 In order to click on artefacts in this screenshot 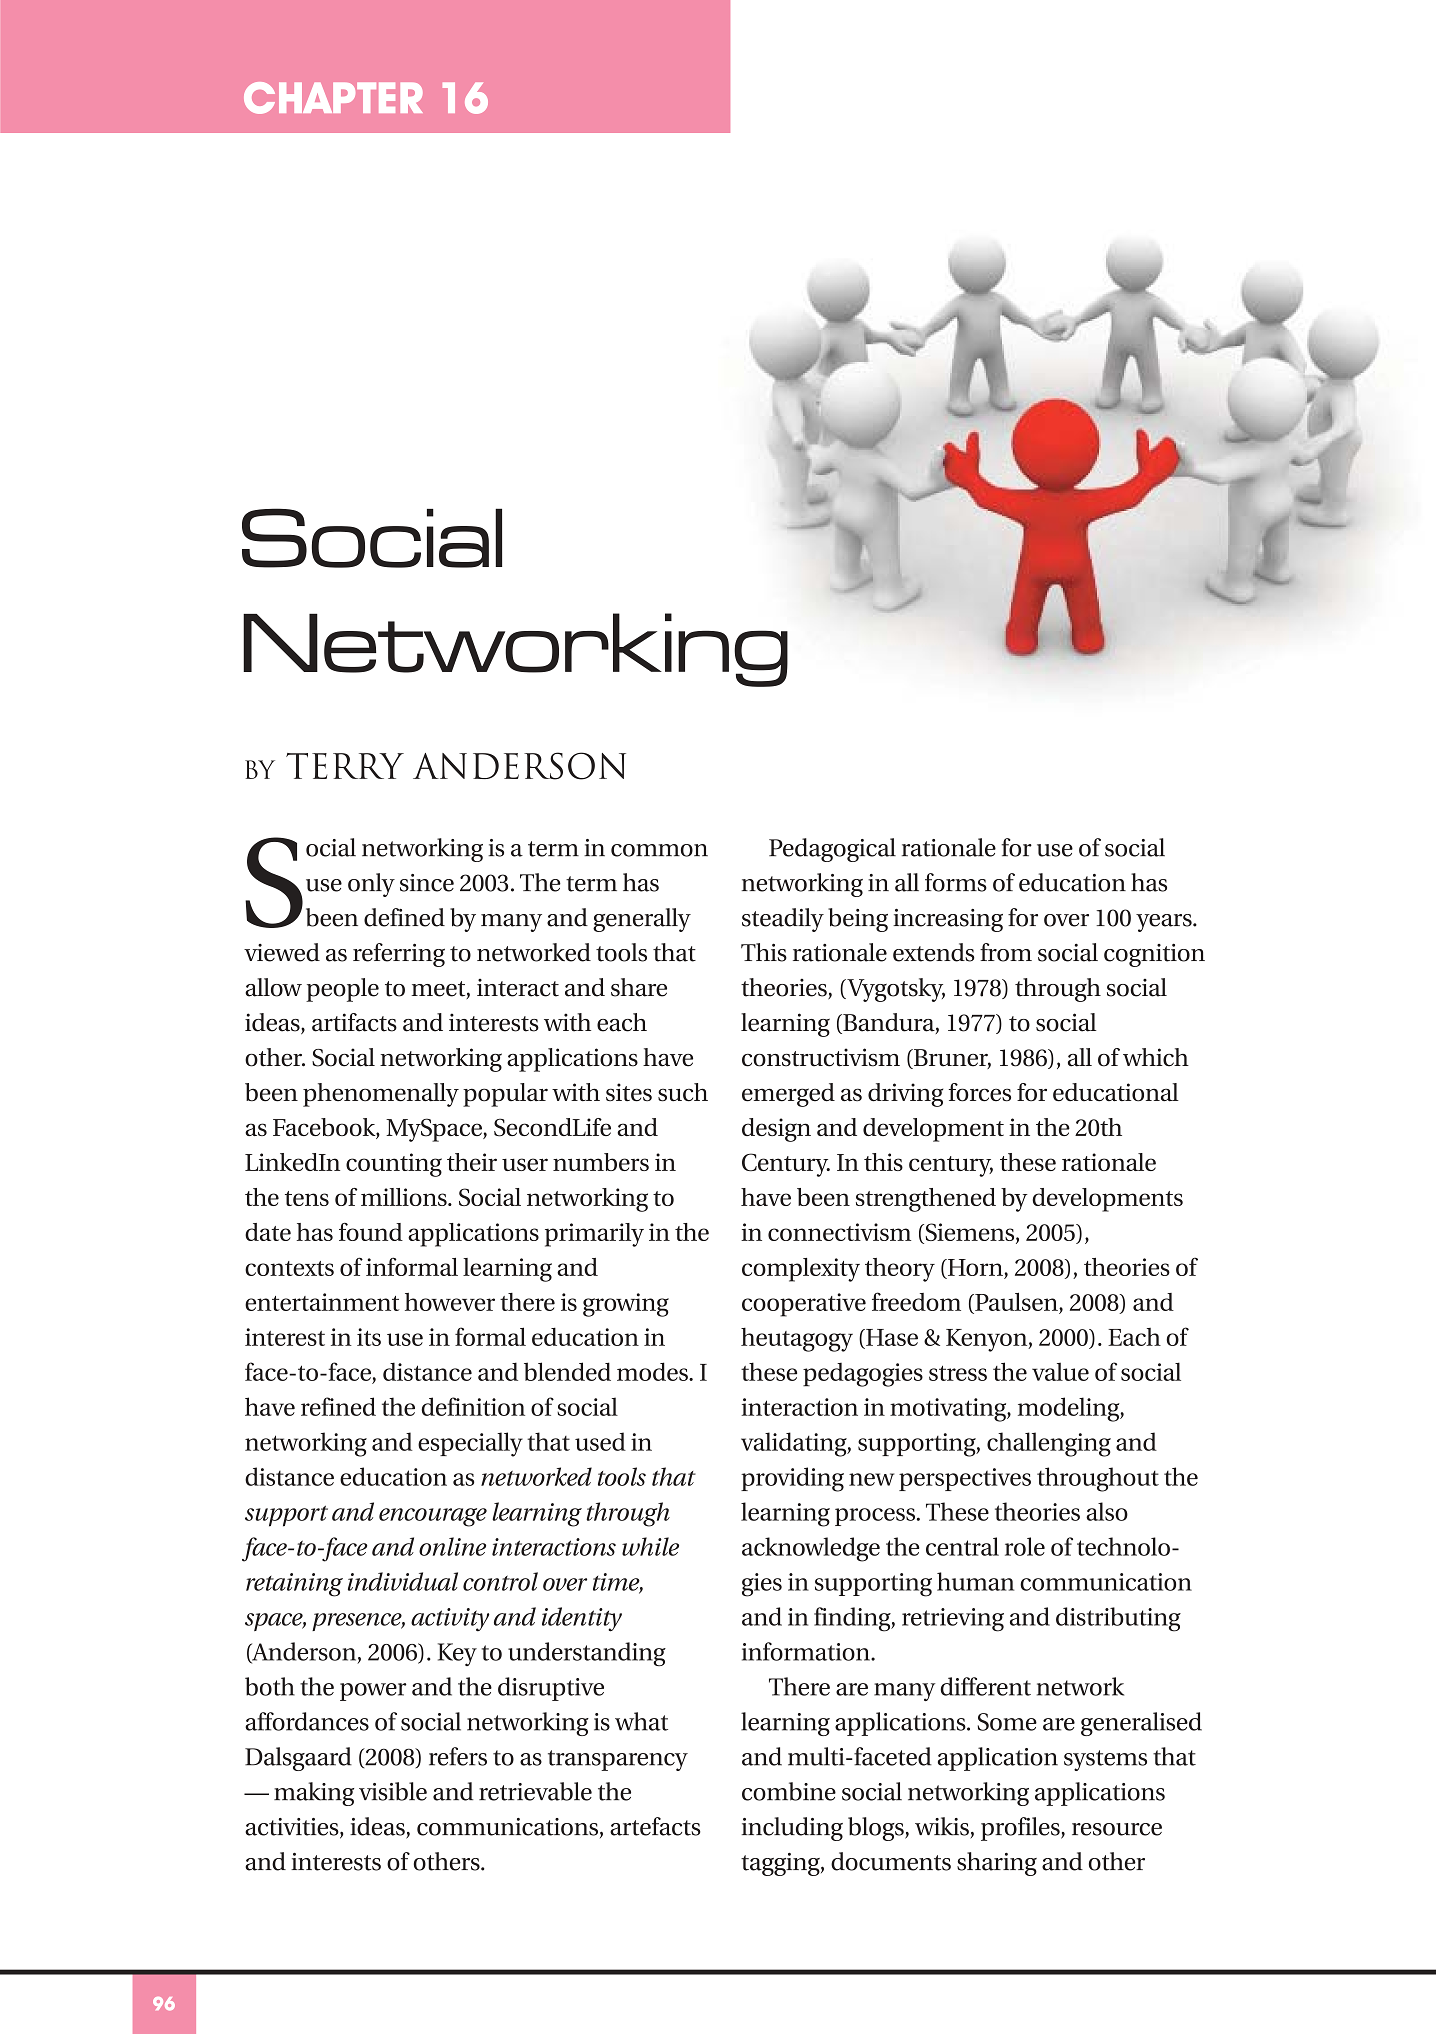, I will do `click(655, 1826)`.
